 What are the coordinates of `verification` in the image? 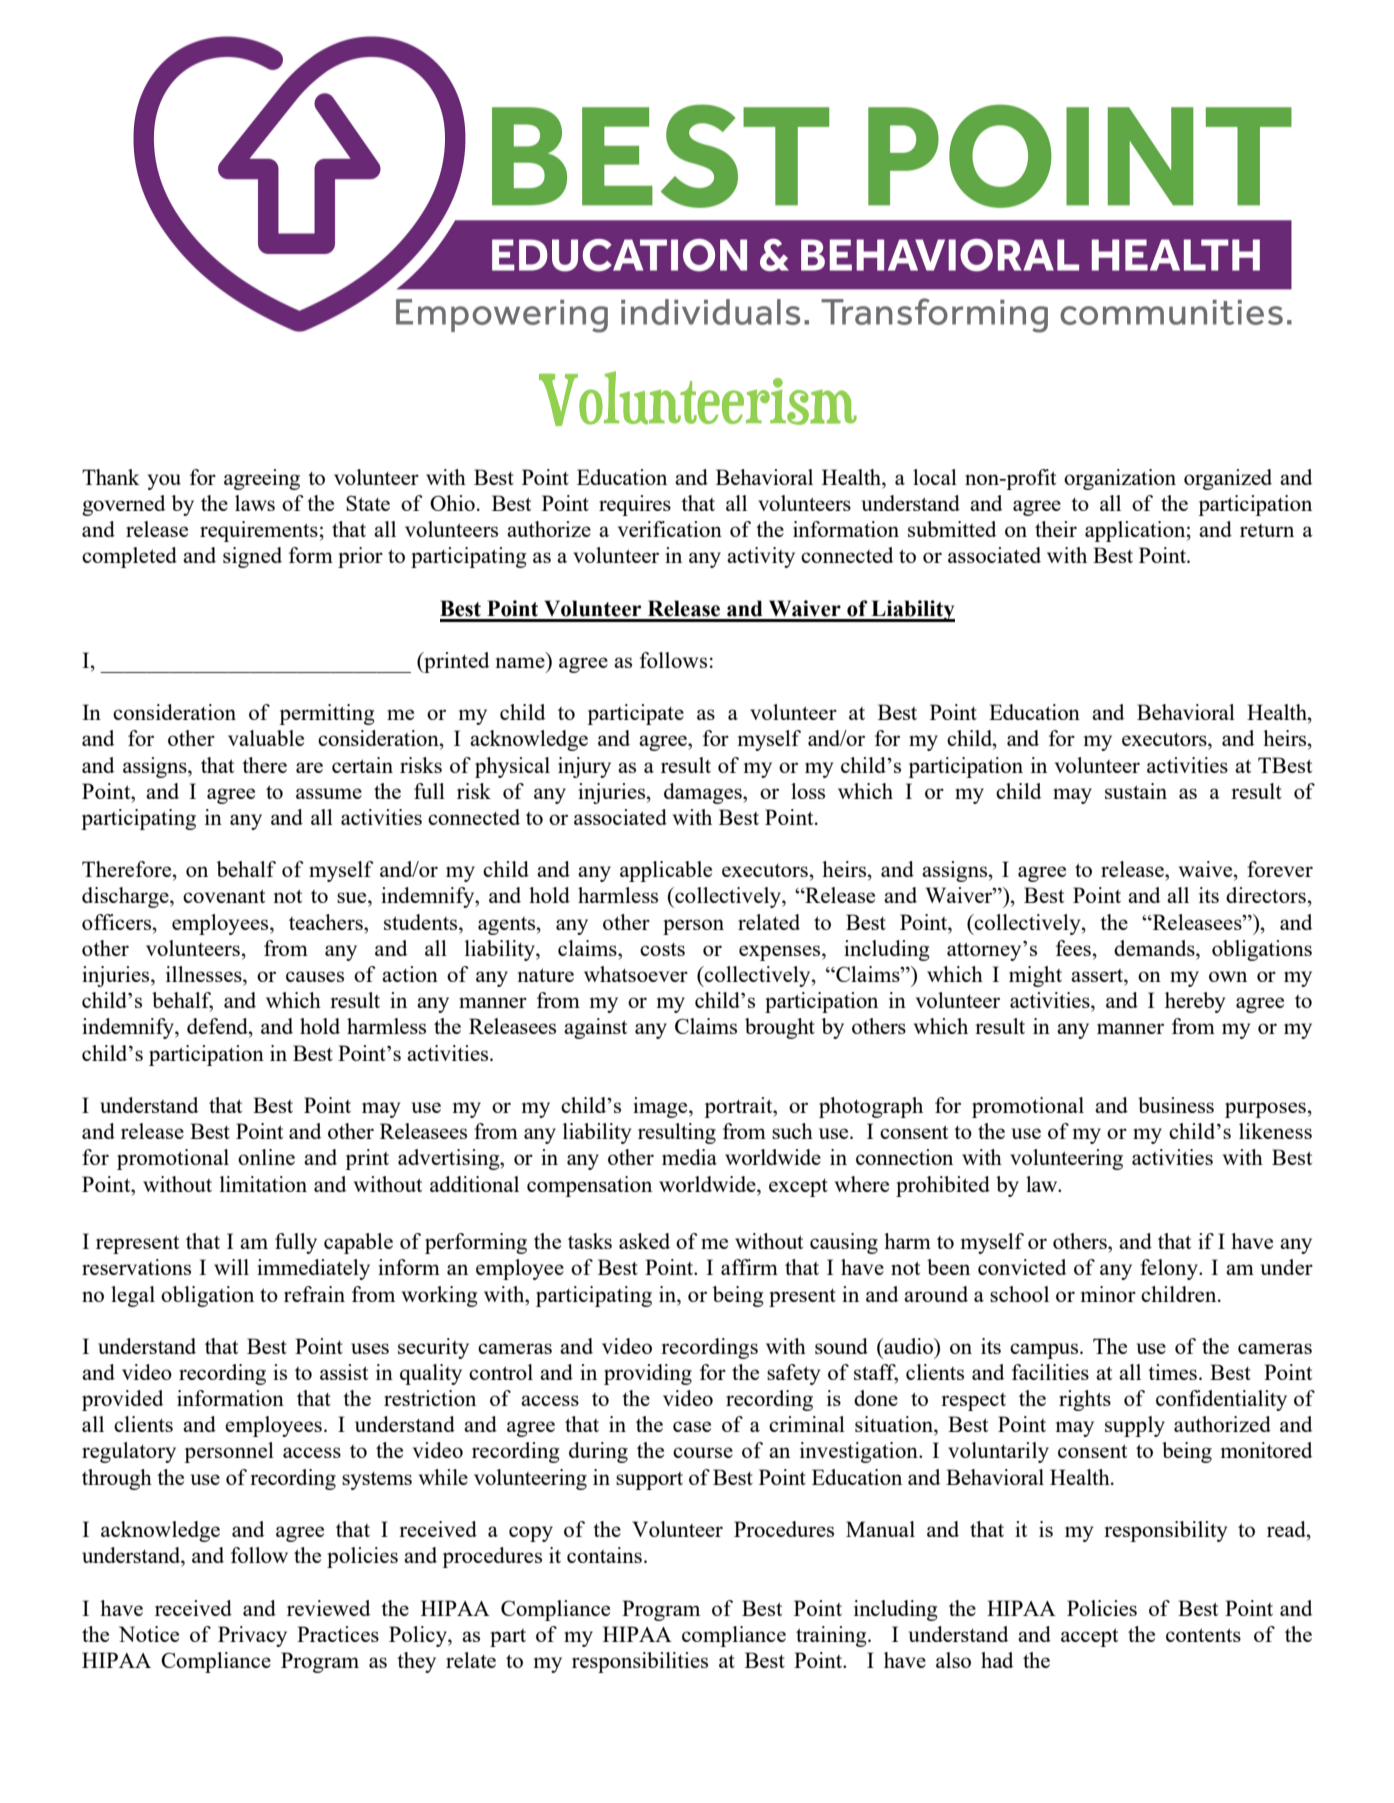 It's located at (670, 529).
